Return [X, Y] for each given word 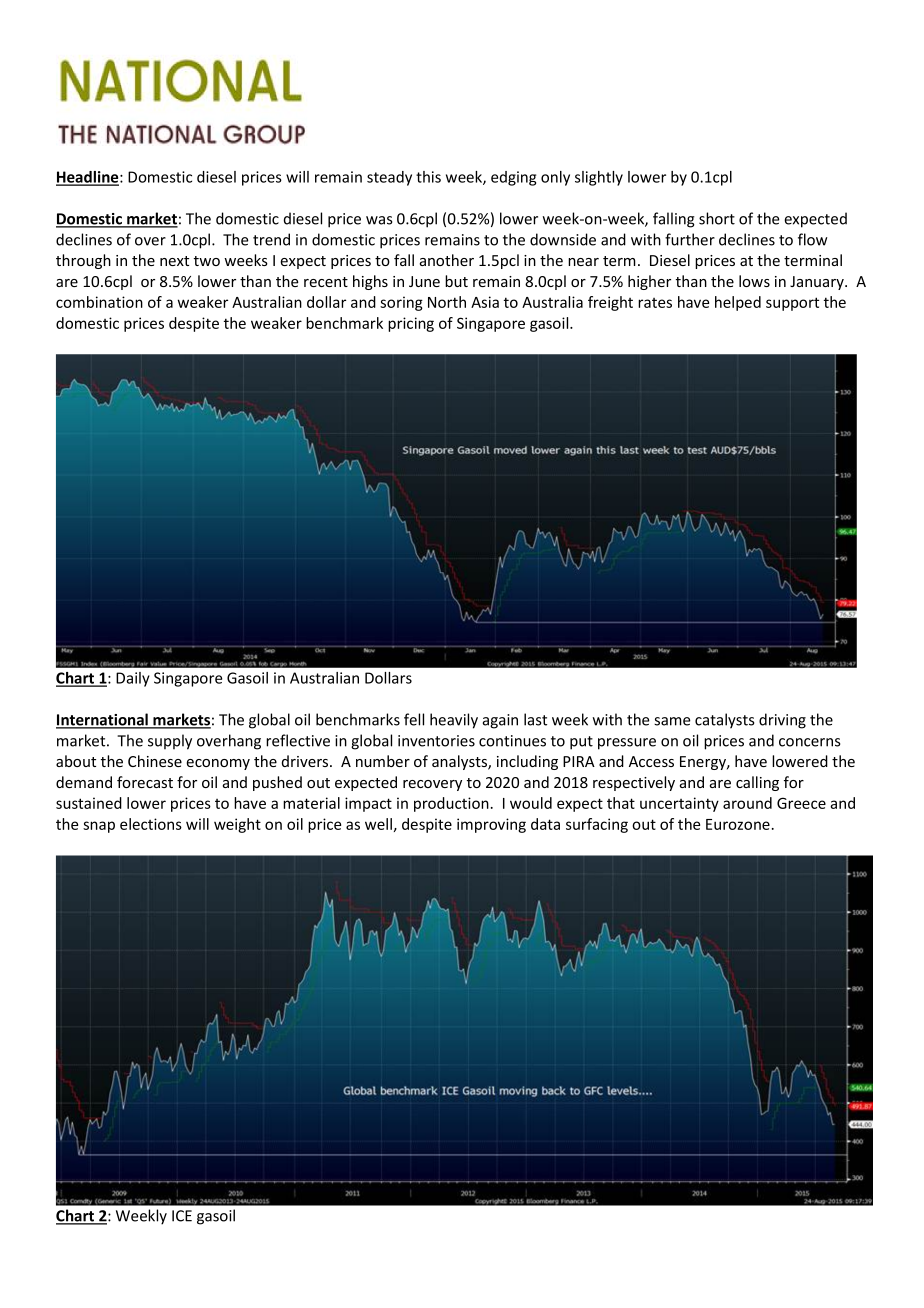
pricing [411, 324]
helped [738, 303]
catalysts [724, 721]
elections [151, 824]
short [717, 218]
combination [99, 302]
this [428, 177]
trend [271, 239]
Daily [133, 679]
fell [414, 719]
